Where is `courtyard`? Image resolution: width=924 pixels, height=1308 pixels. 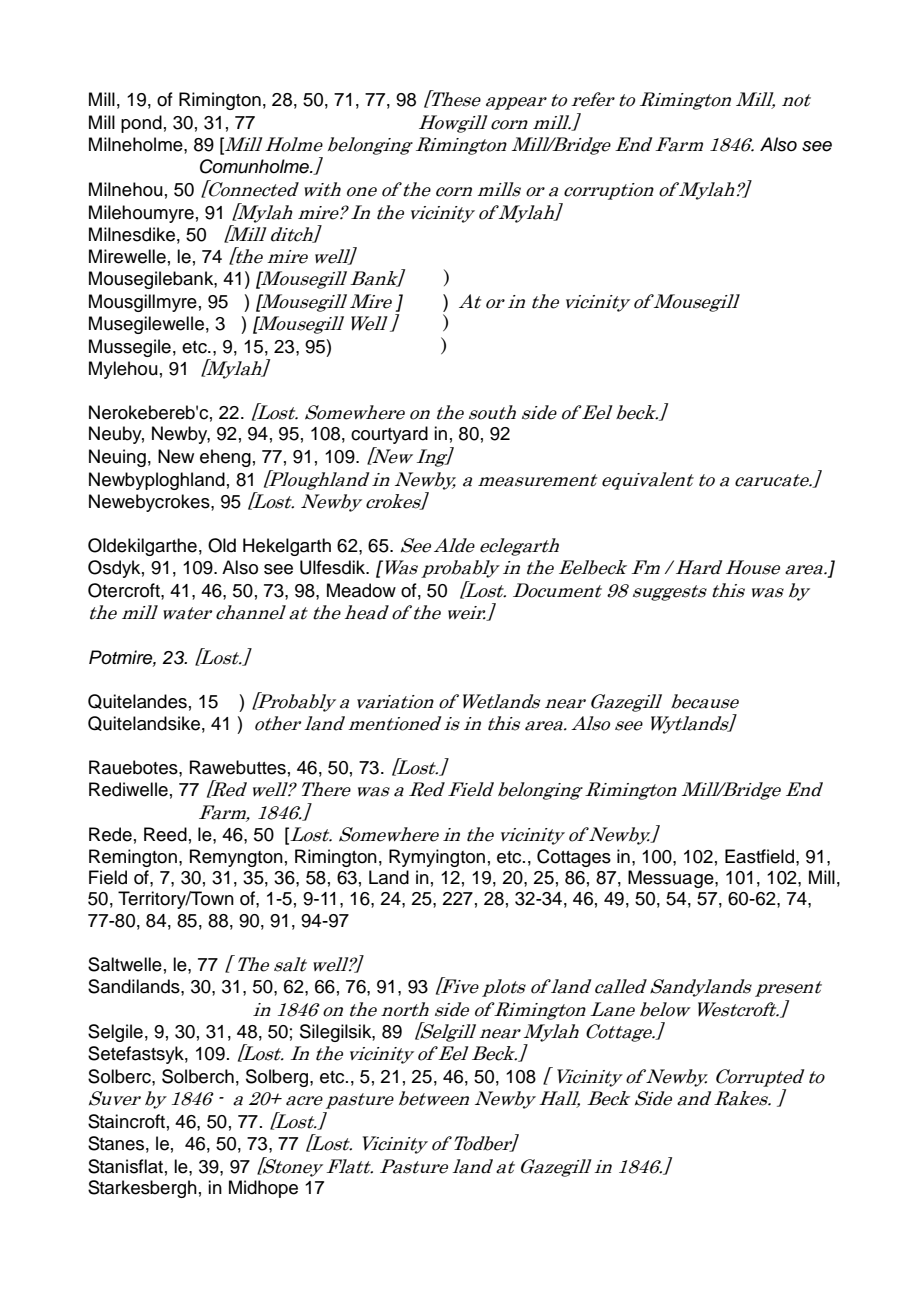
courtyard is located at coordinates (389, 435).
